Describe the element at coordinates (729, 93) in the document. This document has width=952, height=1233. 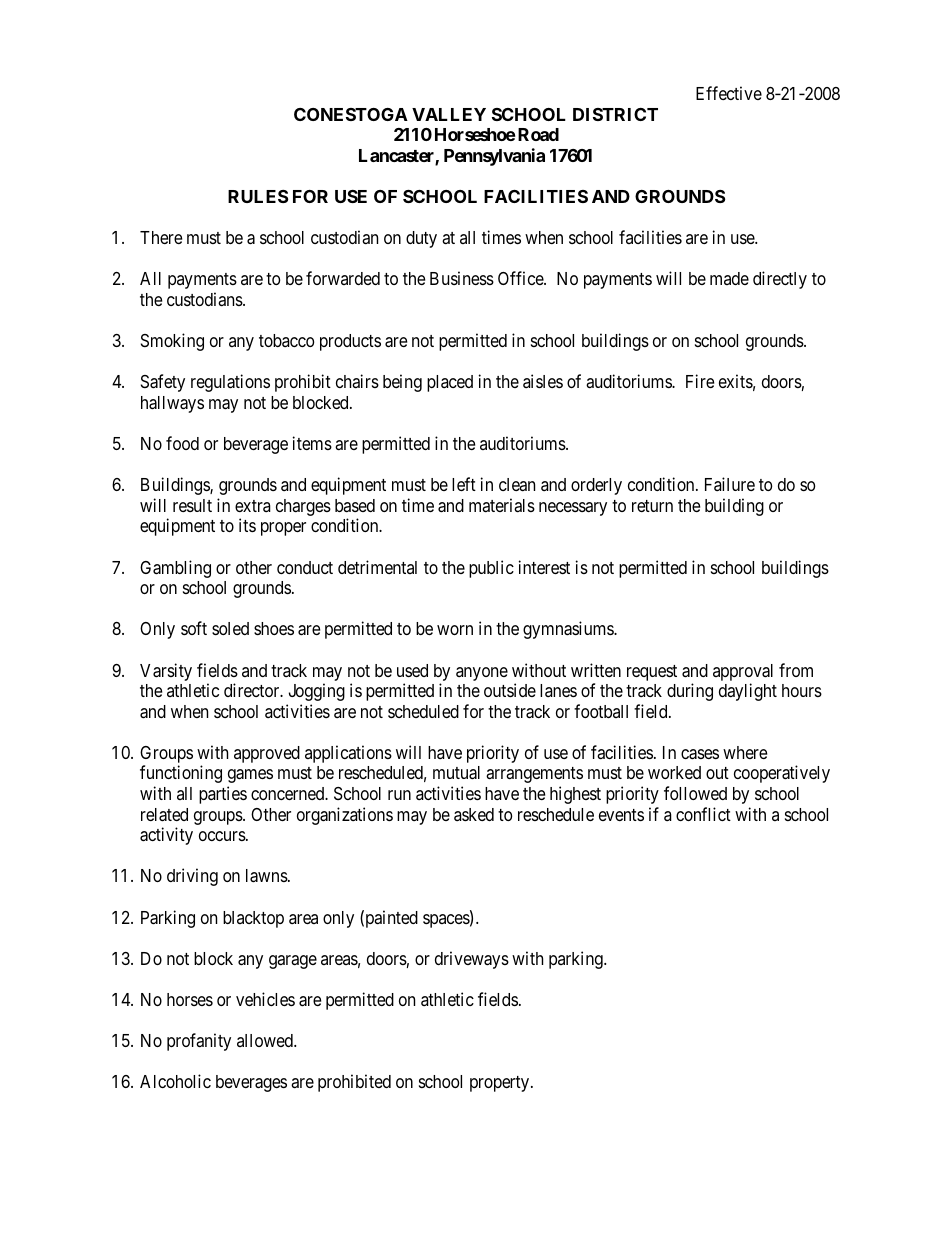
I see `Effective` at that location.
